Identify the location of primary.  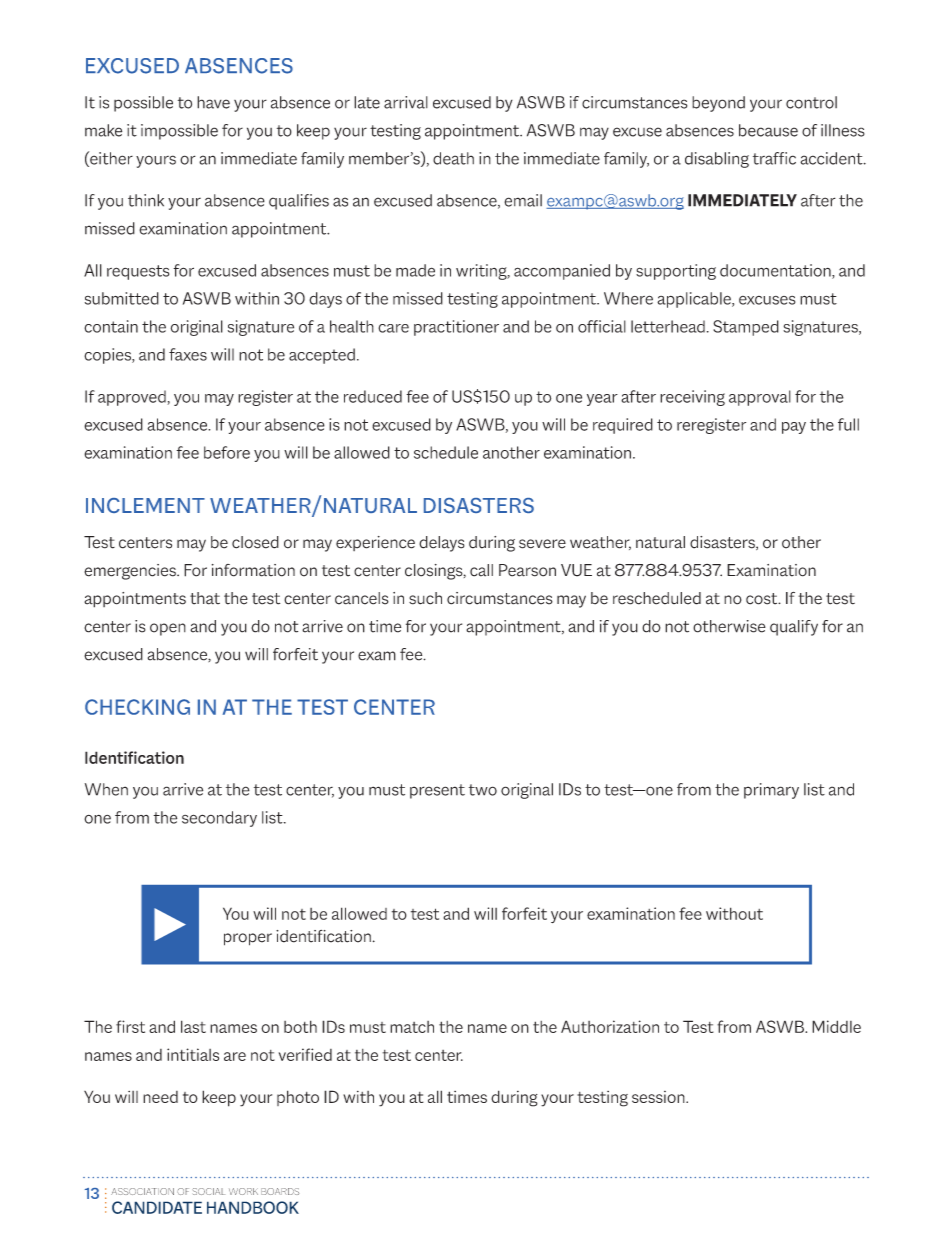
(771, 791).
